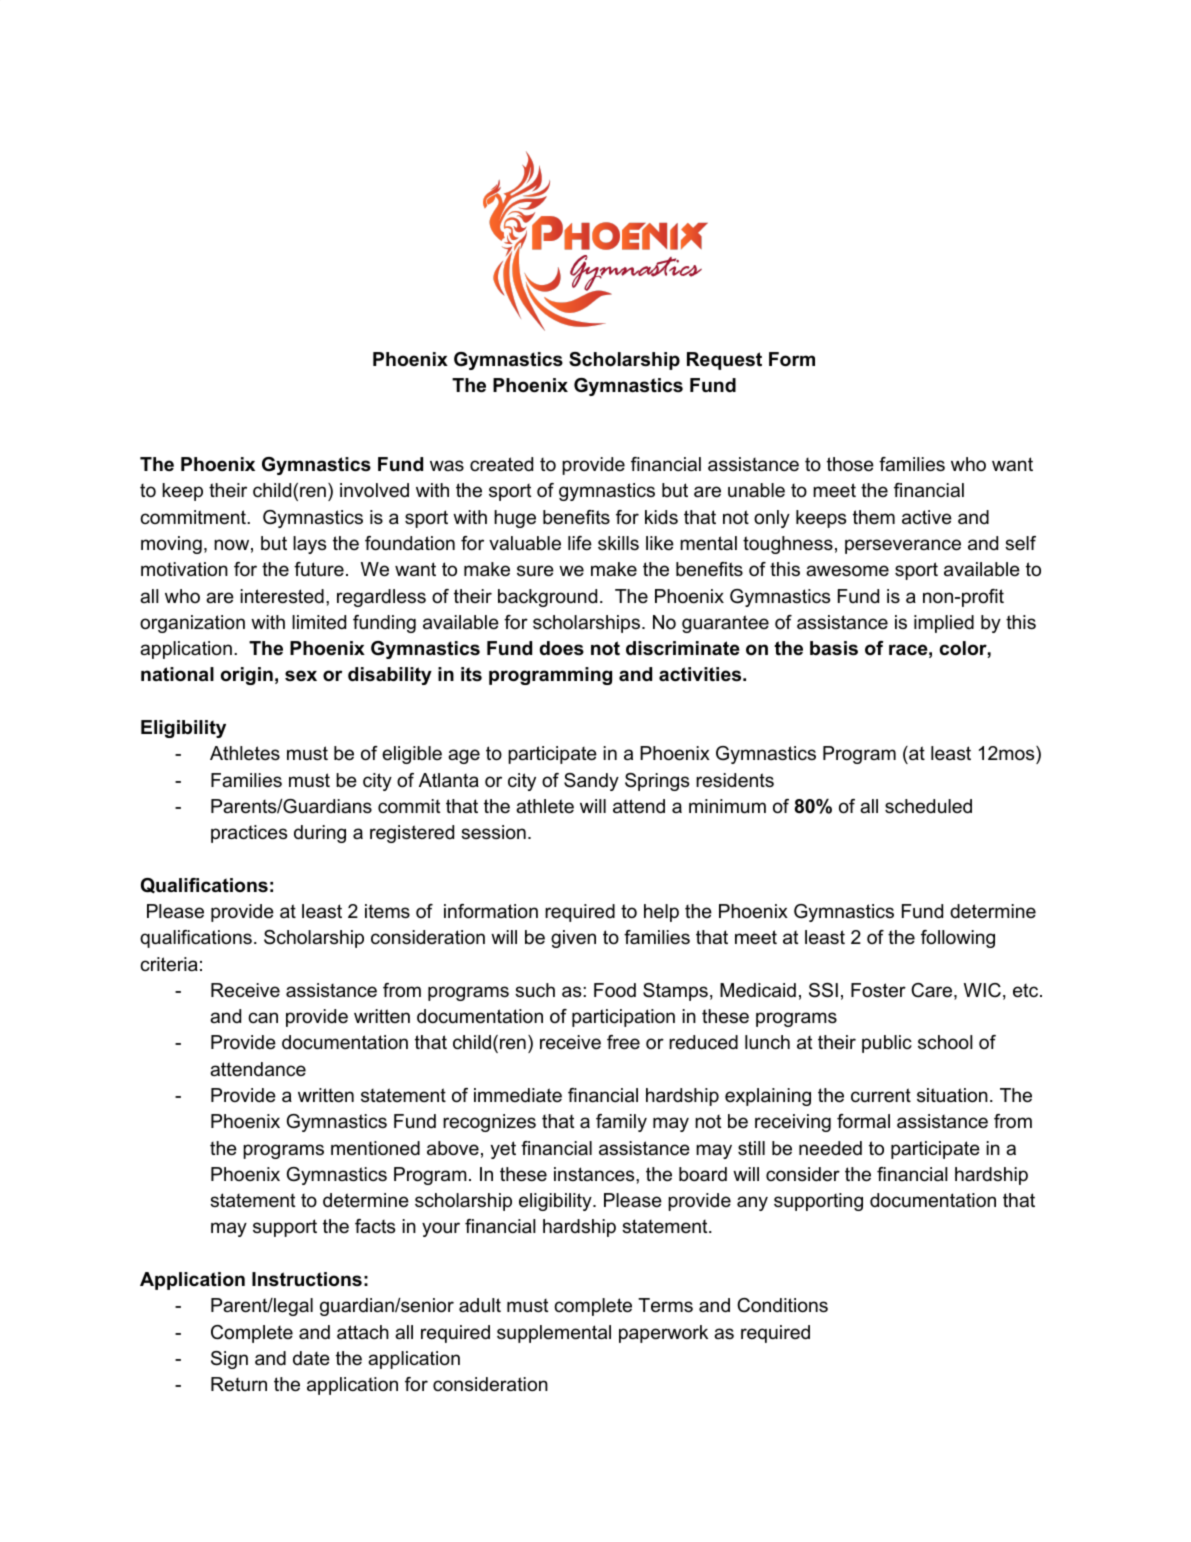  Describe the element at coordinates (311, 1358) in the document. I see `date` at that location.
